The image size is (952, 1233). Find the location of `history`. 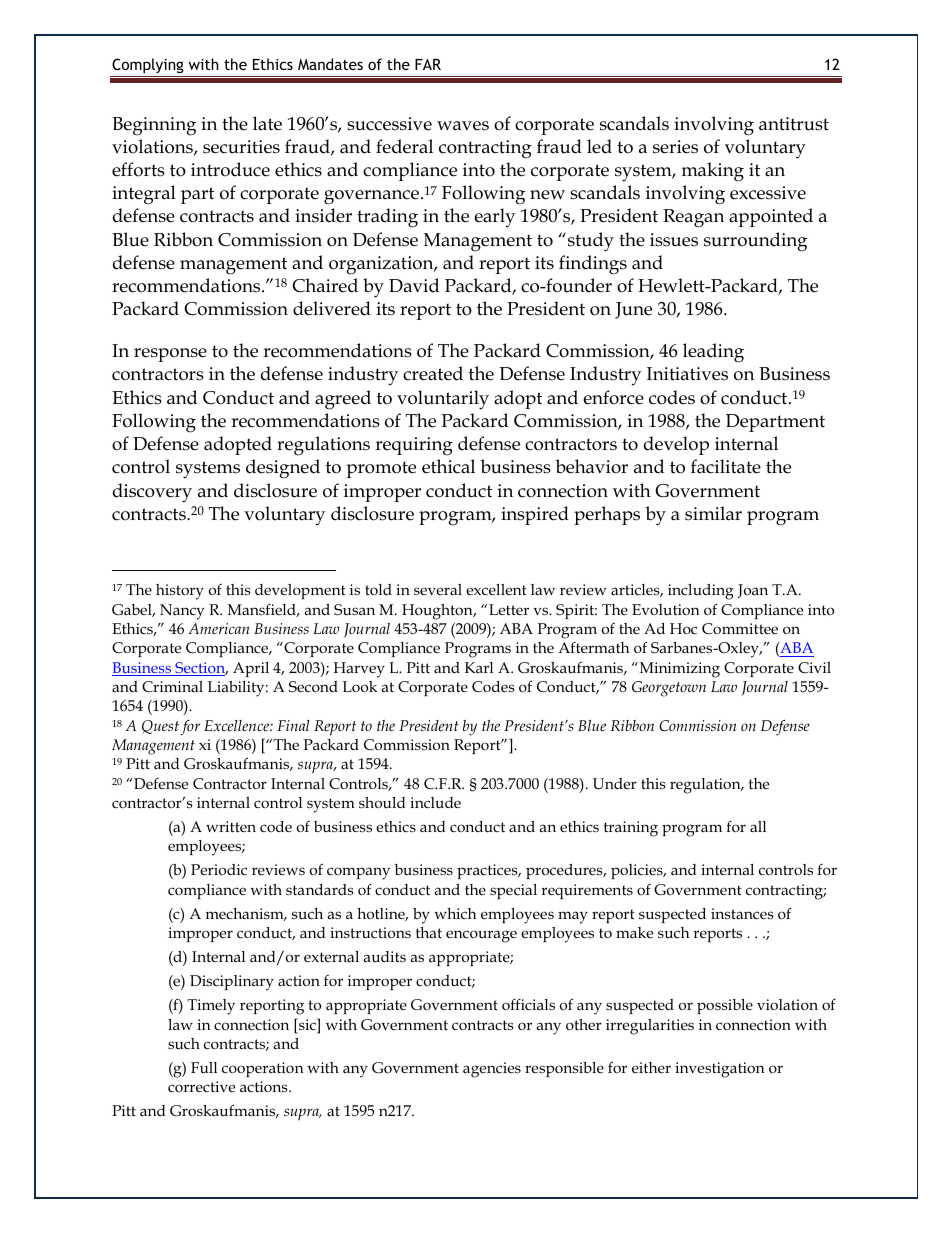

history is located at coordinates (180, 592).
